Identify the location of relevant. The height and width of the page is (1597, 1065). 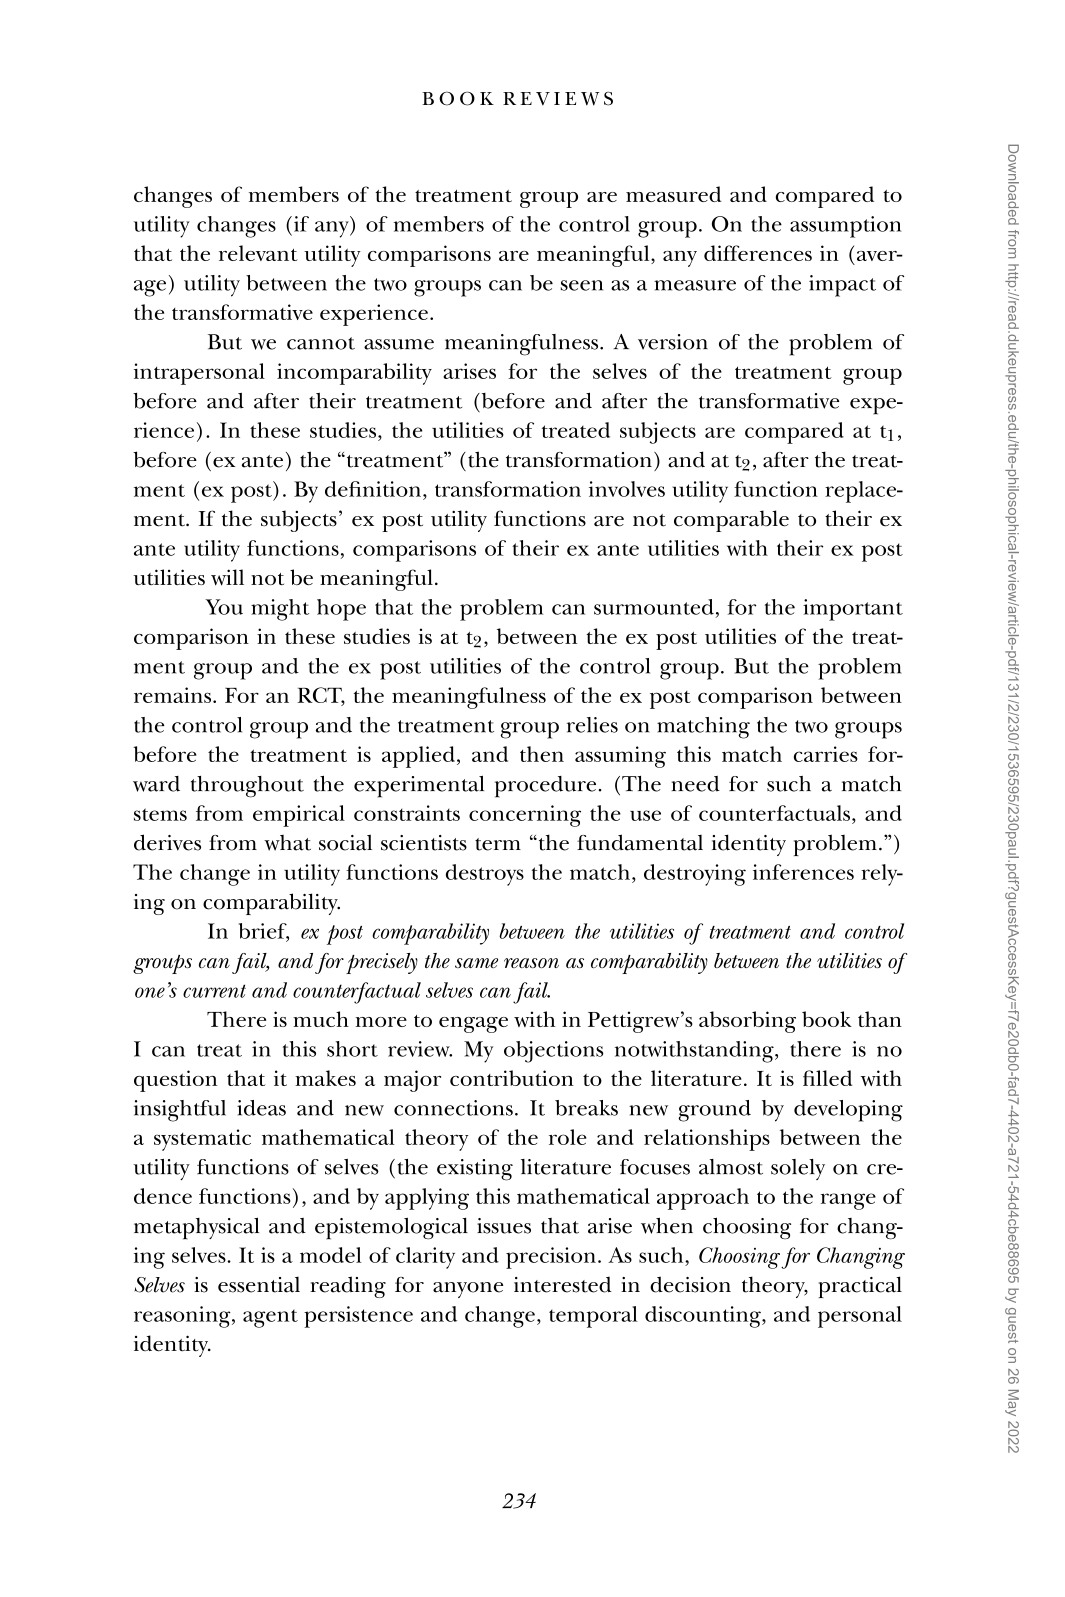
(258, 253).
